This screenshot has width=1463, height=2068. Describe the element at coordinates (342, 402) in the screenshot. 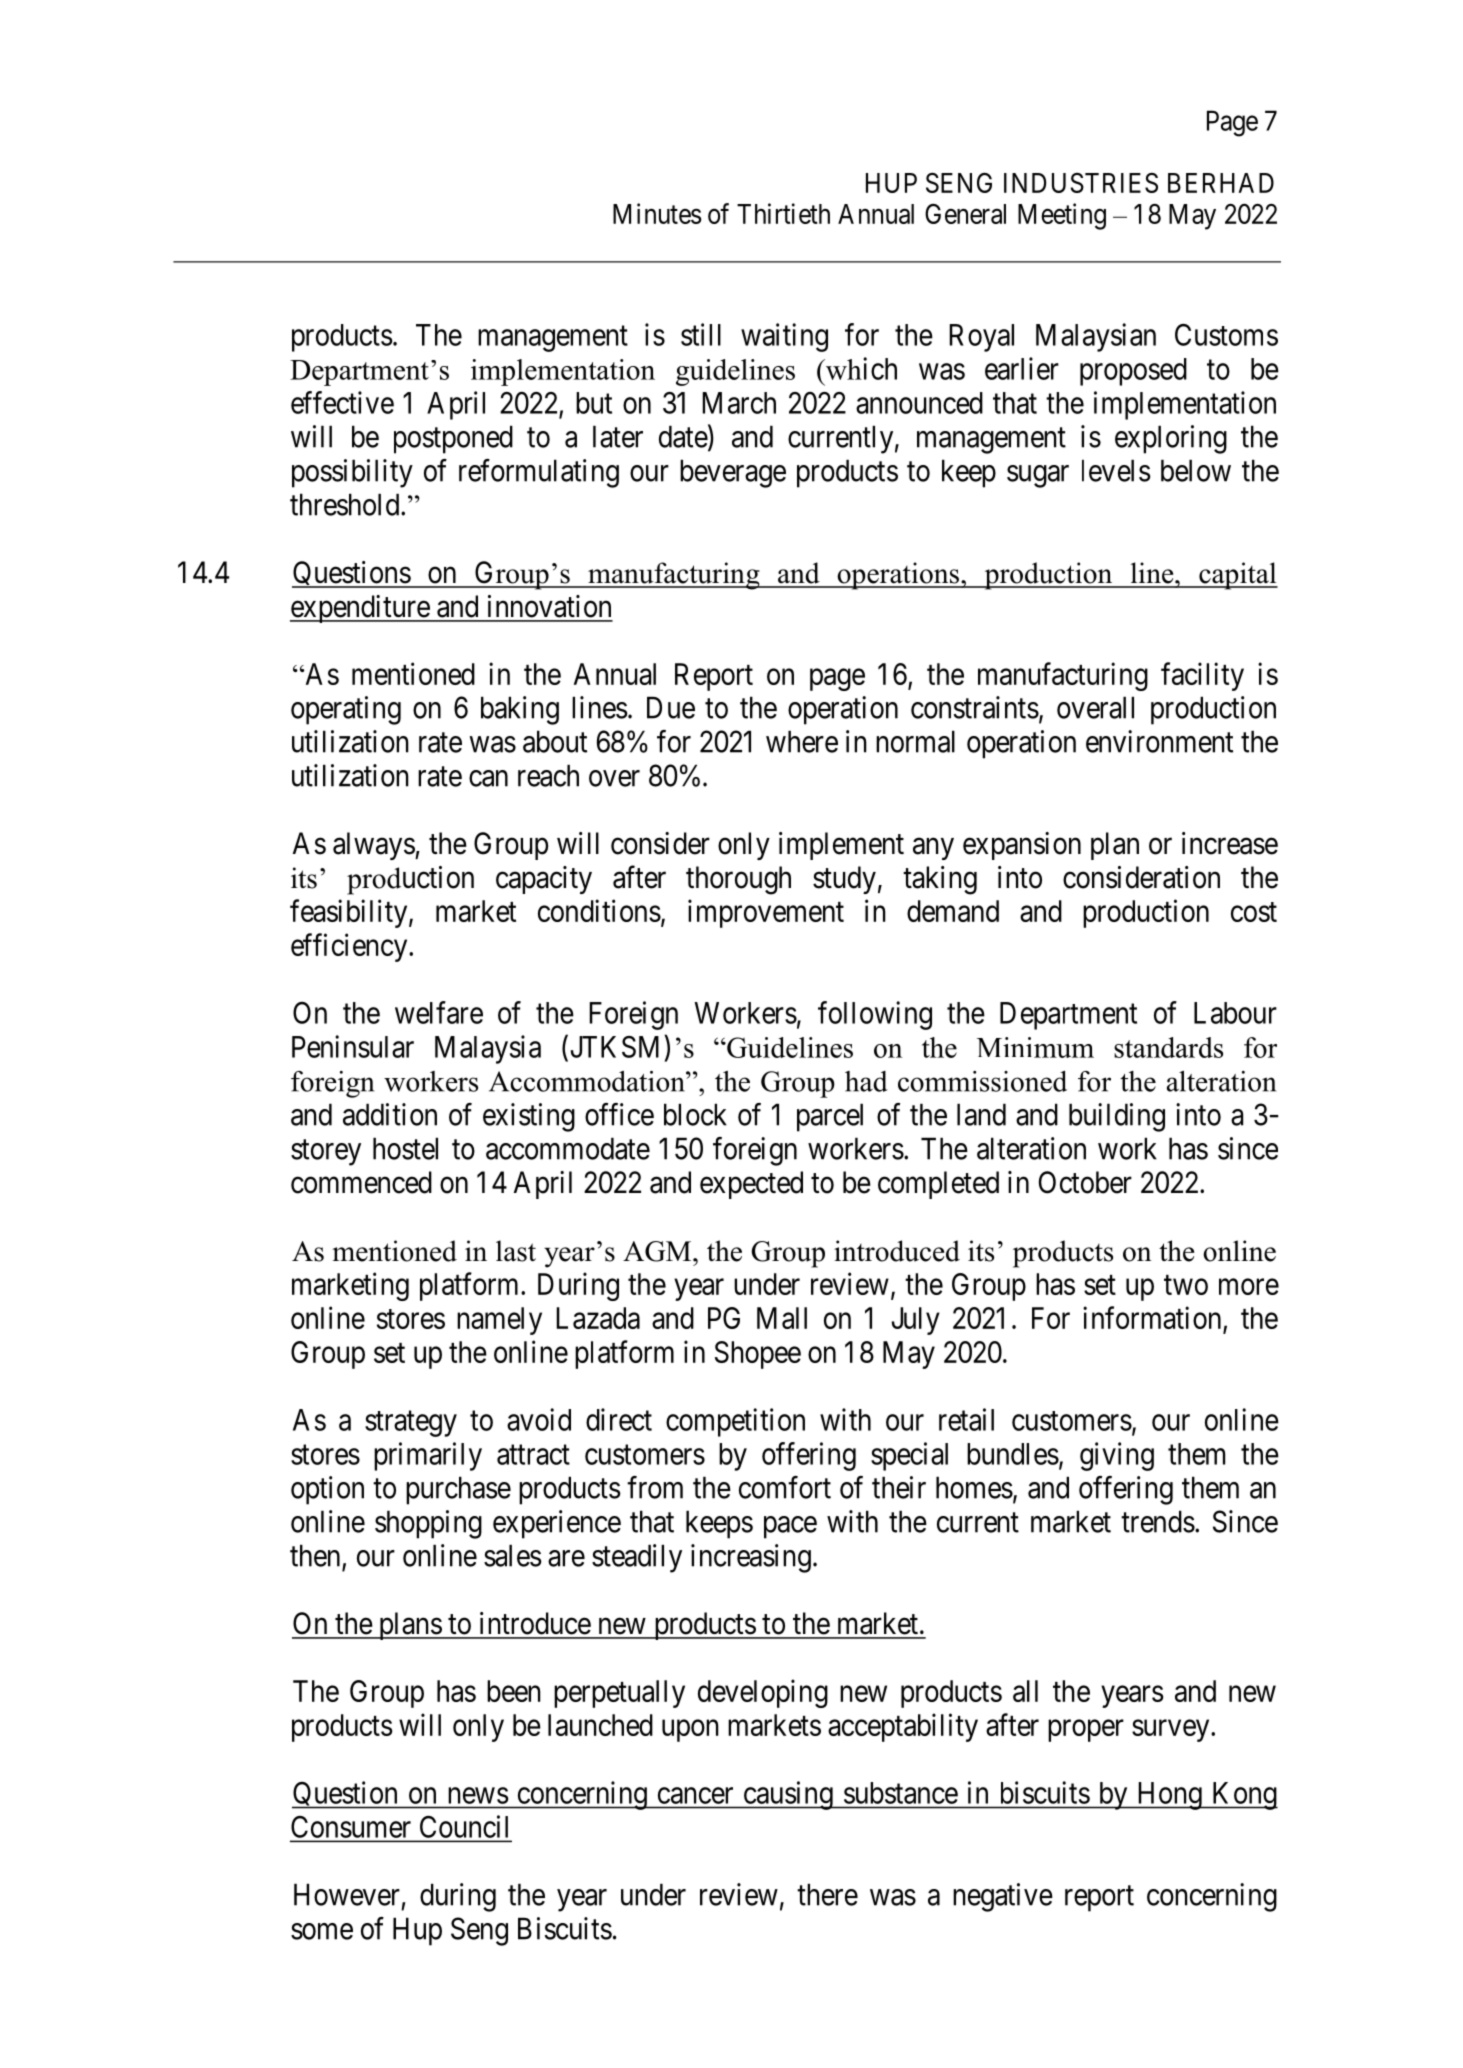

I see `effective` at that location.
